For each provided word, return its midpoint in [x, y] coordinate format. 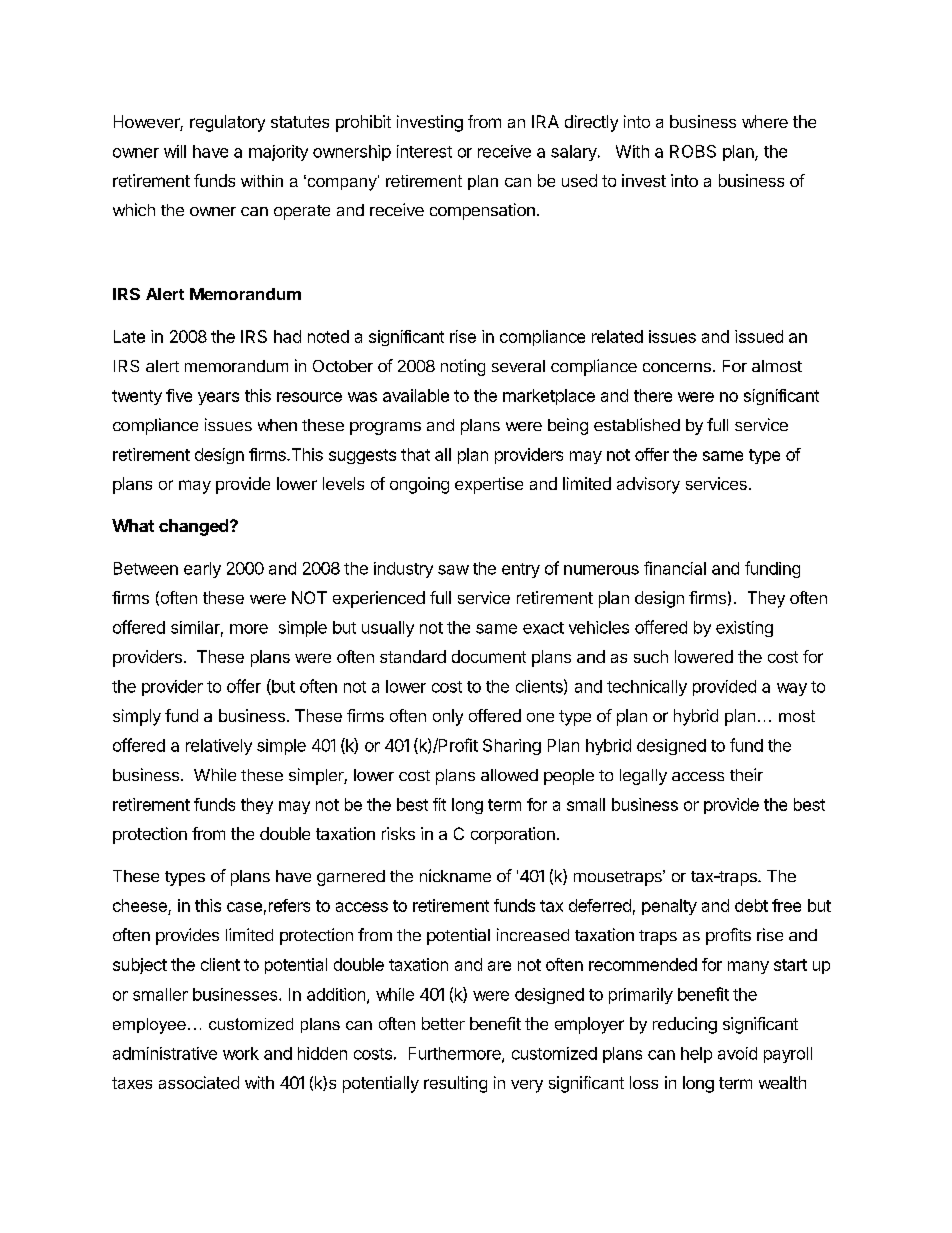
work [241, 1053]
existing [744, 629]
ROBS [693, 151]
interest [424, 151]
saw [453, 570]
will [175, 151]
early [202, 570]
